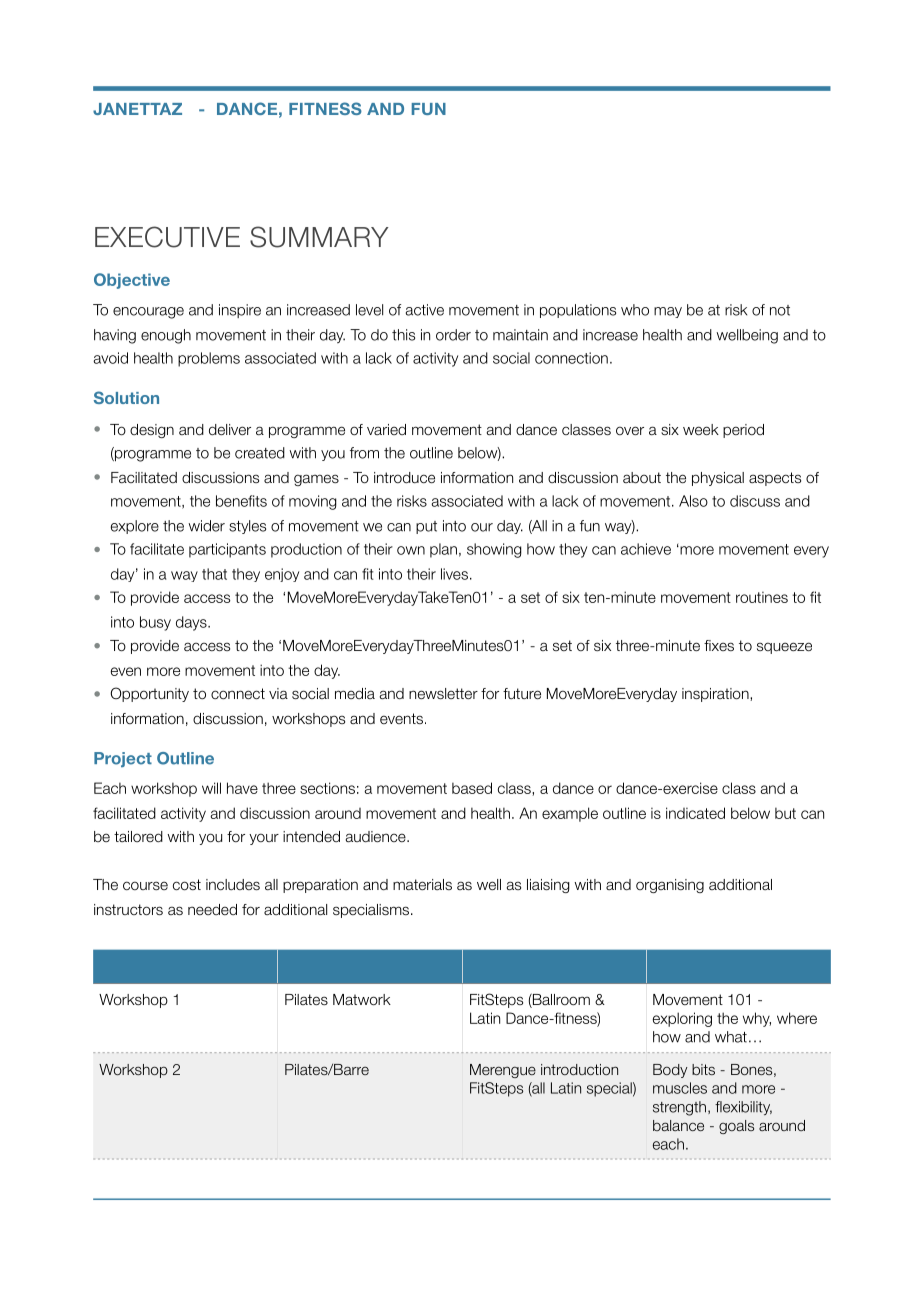  Describe the element at coordinates (404, 478) in the screenshot. I see `introduce` at that location.
